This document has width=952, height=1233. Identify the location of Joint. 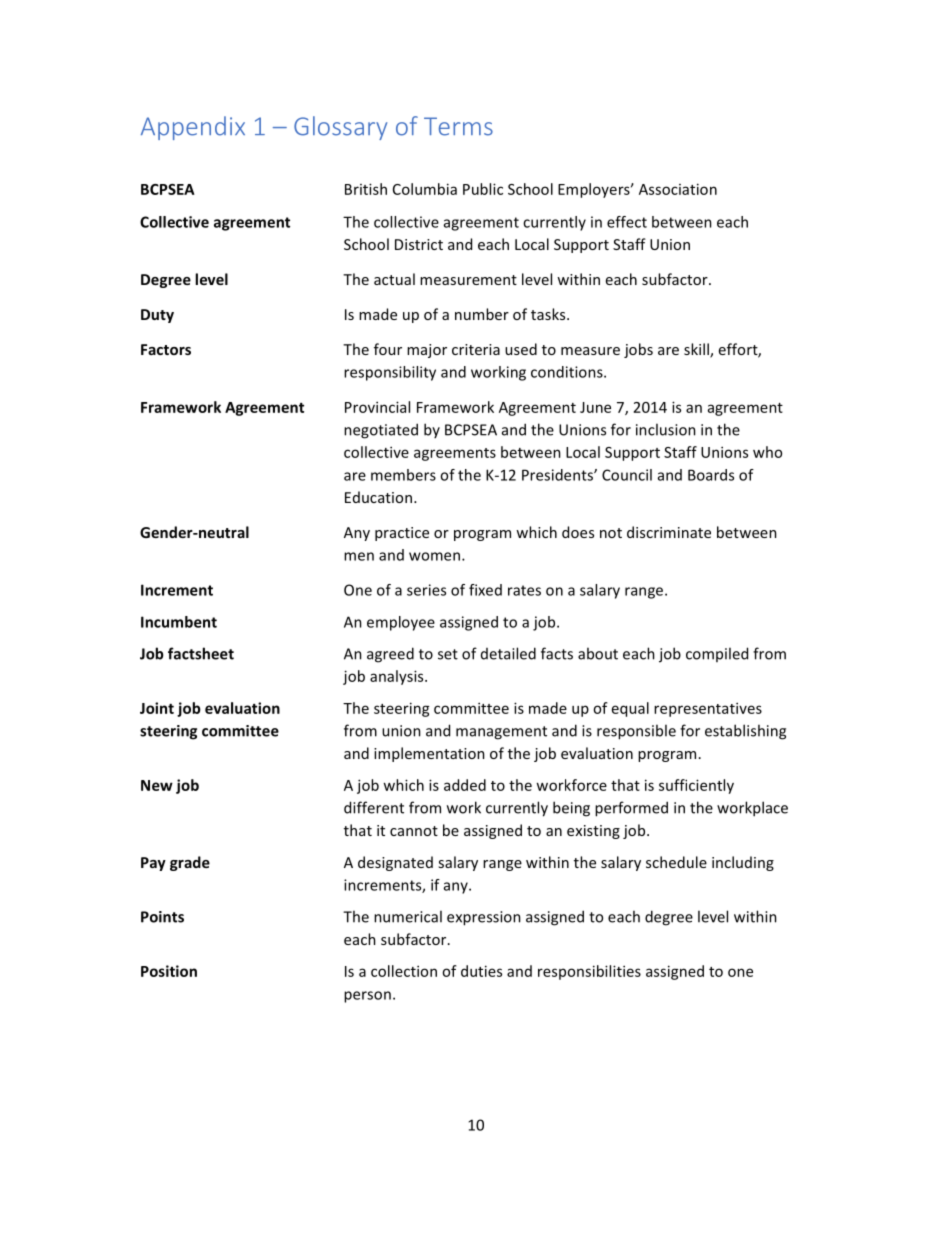
(157, 708).
